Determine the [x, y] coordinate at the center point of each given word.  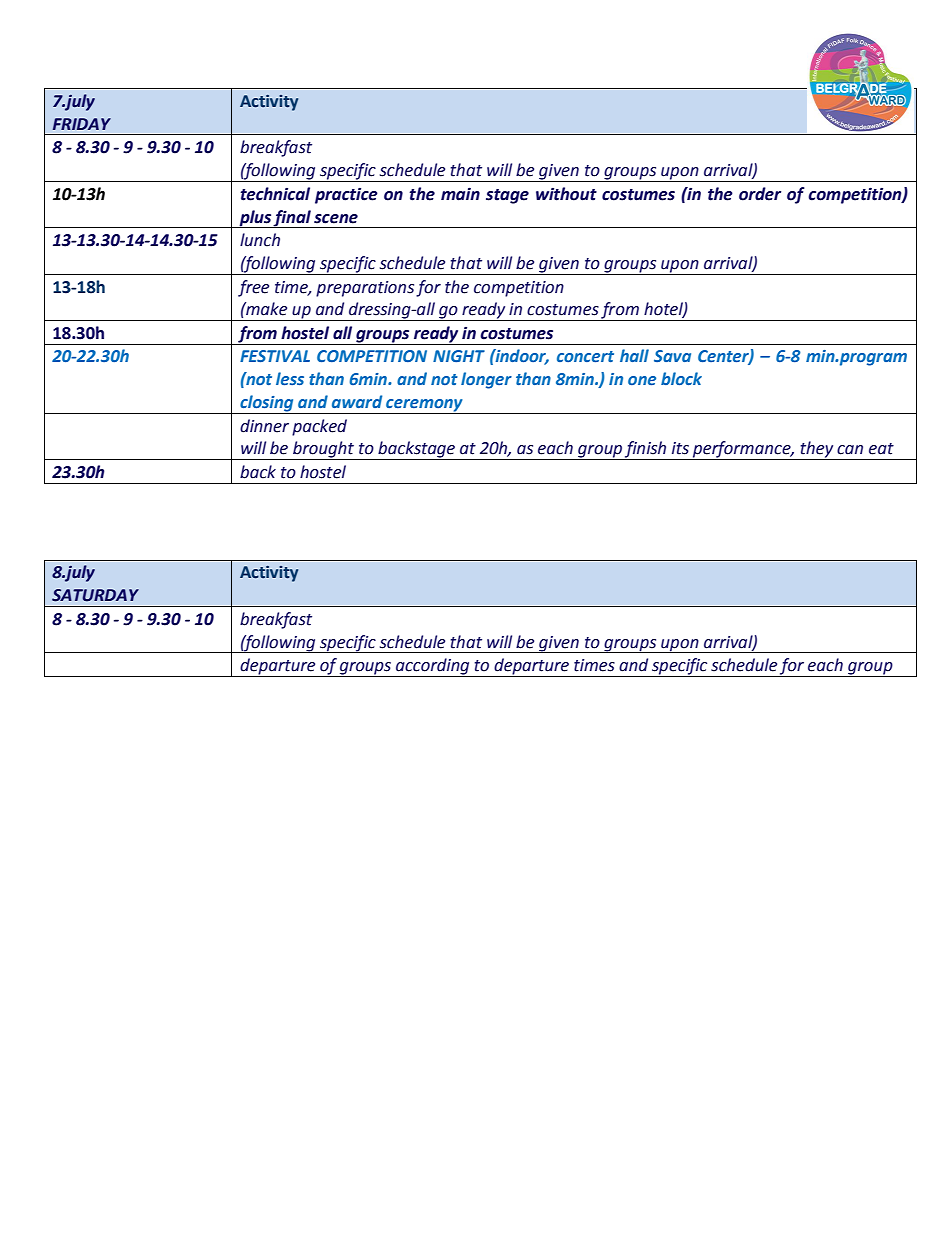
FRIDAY [82, 124]
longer [486, 380]
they [817, 450]
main [460, 194]
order [760, 194]
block [681, 378]
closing [267, 404]
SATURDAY [95, 595]
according [433, 667]
